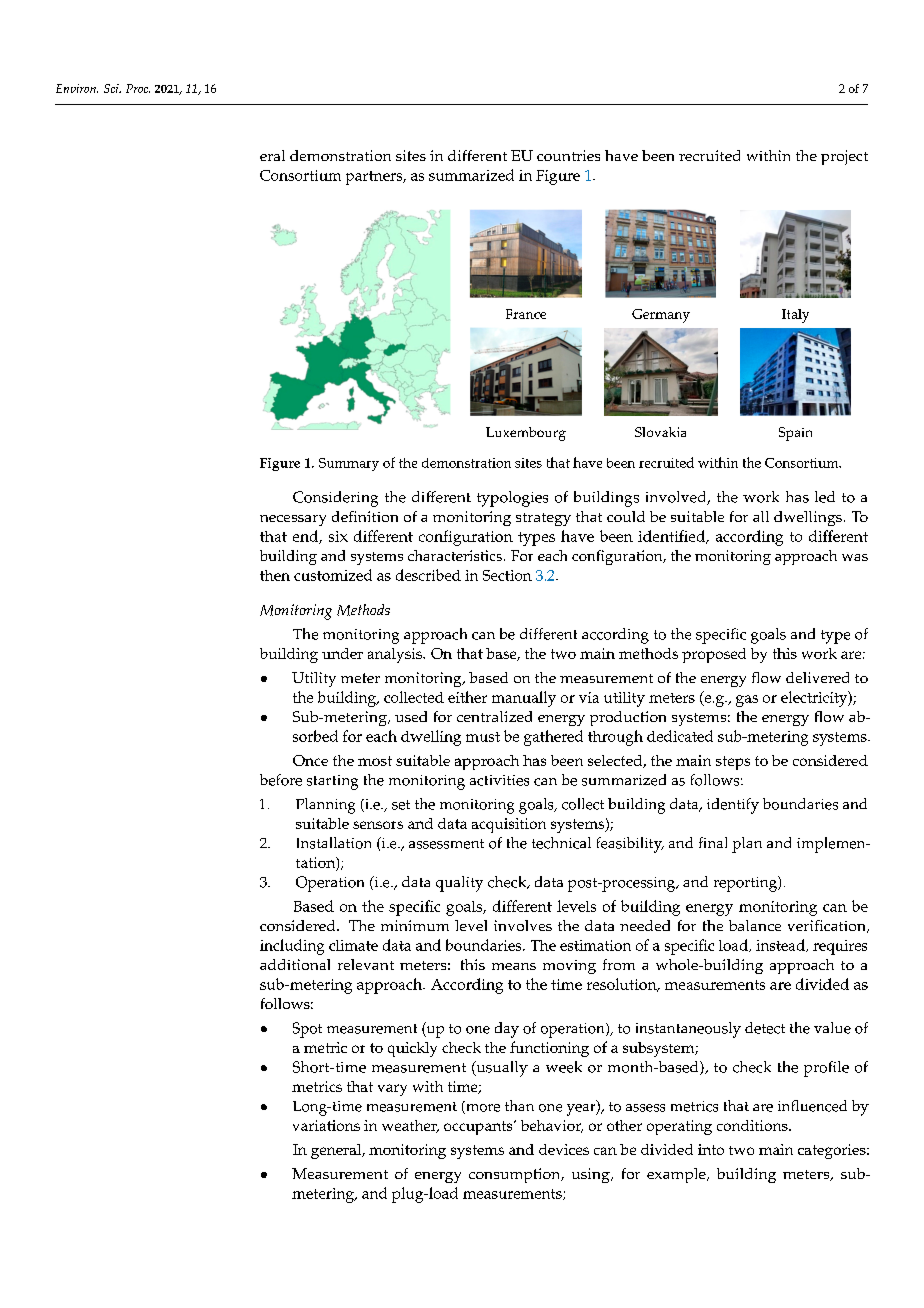  What do you see at coordinates (677, 1175) in the document?
I see `example` at bounding box center [677, 1175].
